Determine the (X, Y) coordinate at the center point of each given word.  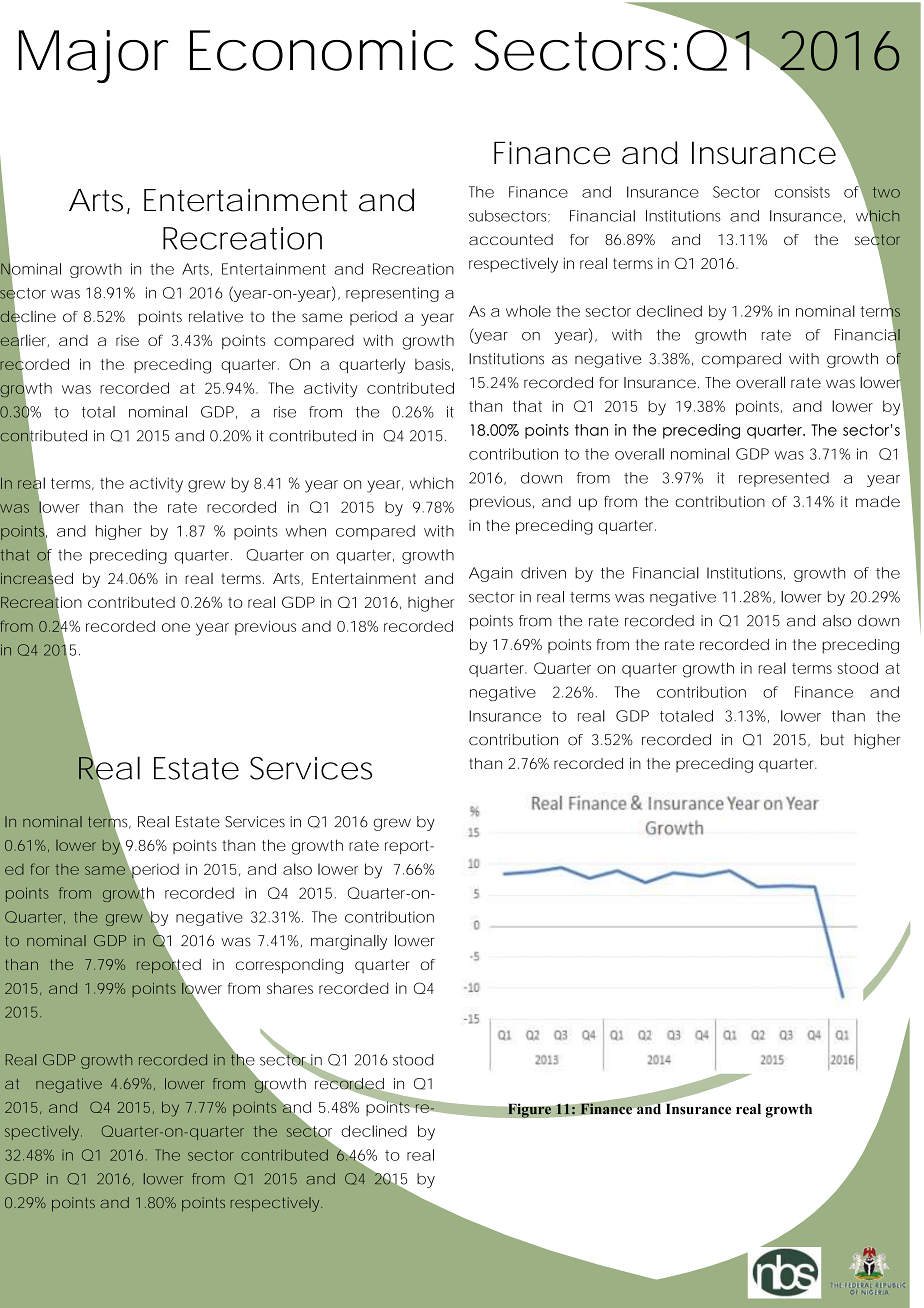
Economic (317, 50)
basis (432, 364)
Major (94, 56)
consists (802, 192)
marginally (349, 942)
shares (290, 988)
